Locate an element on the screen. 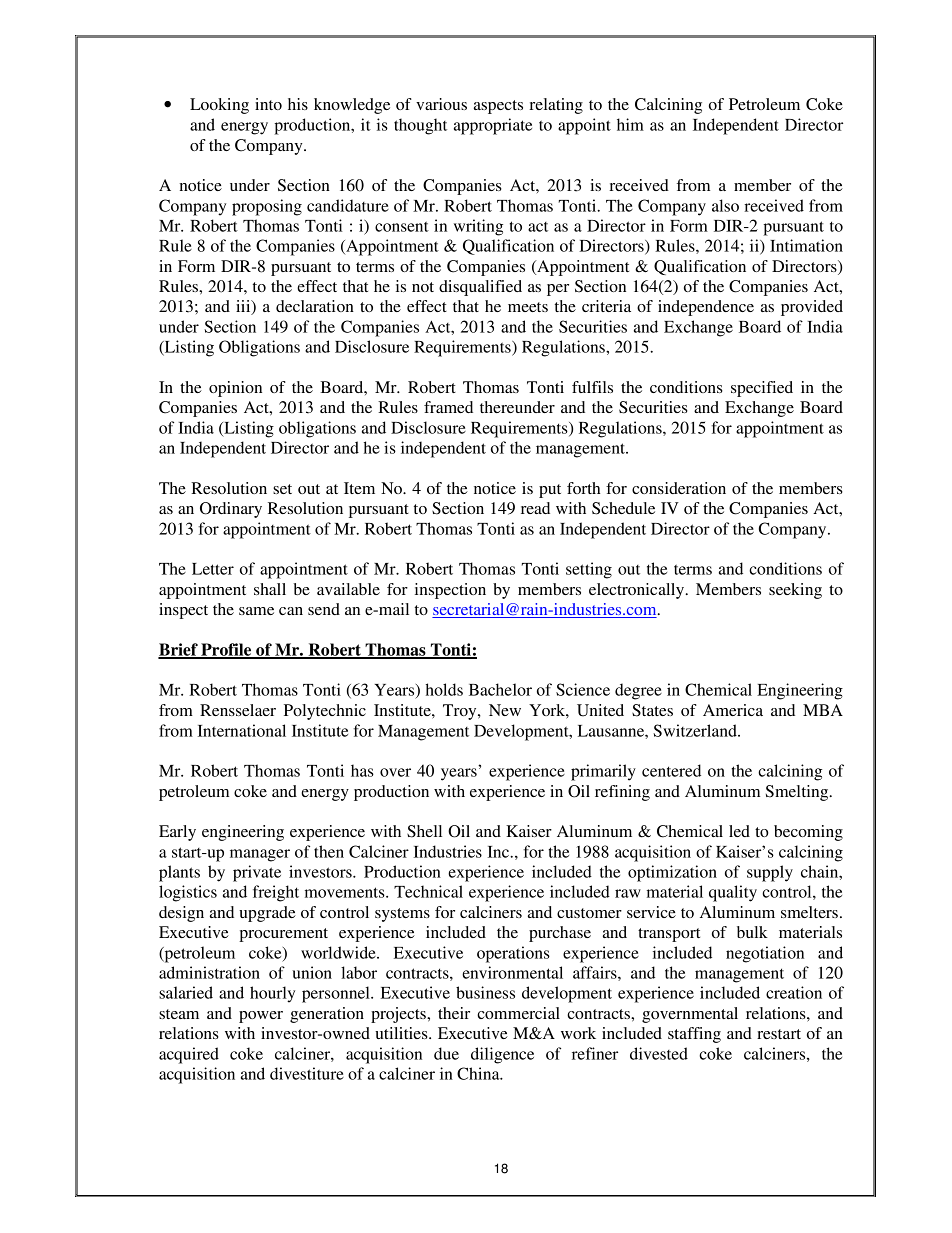  staffing is located at coordinates (694, 1035).
